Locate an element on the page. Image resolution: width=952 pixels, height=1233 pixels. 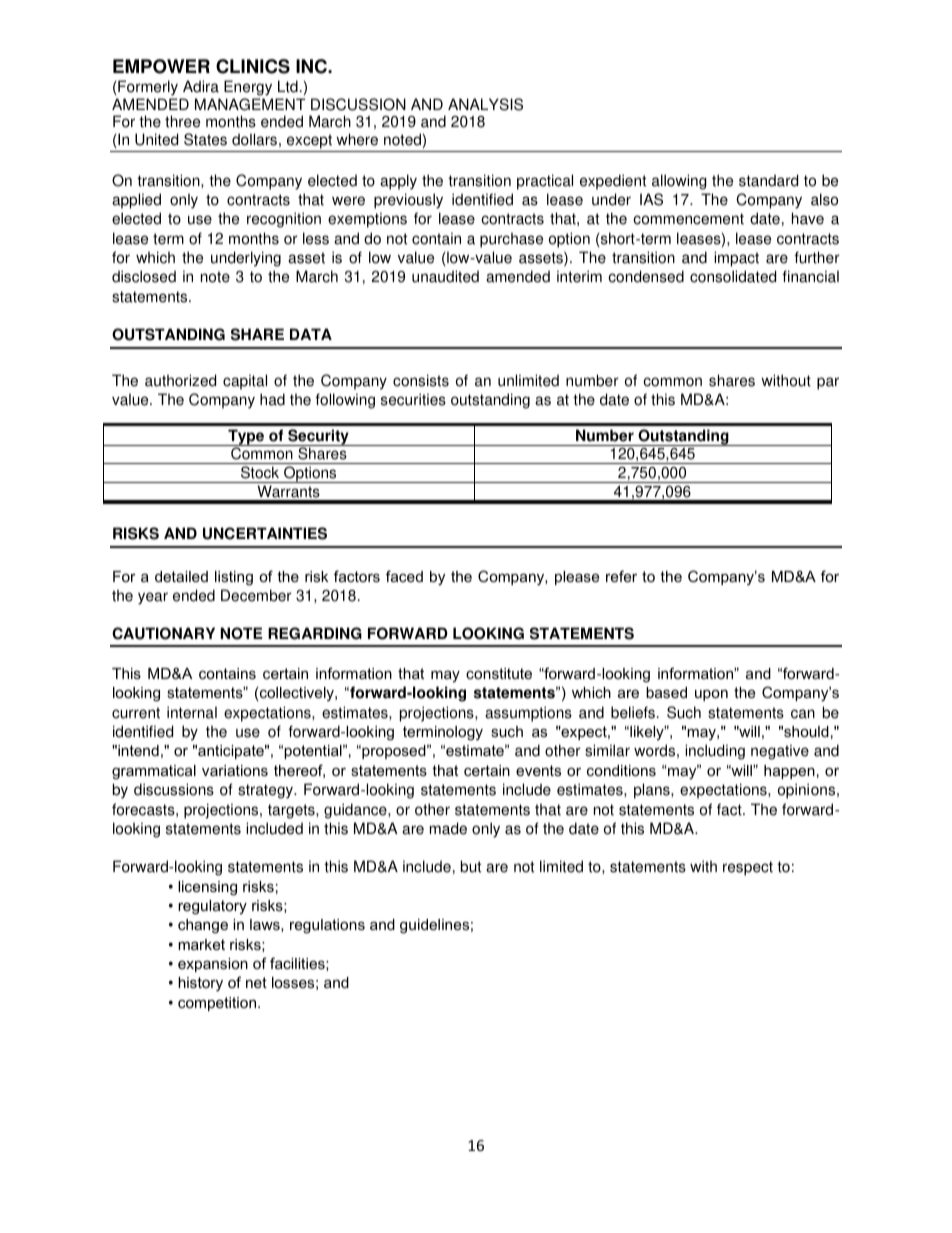
capital is located at coordinates (245, 382).
